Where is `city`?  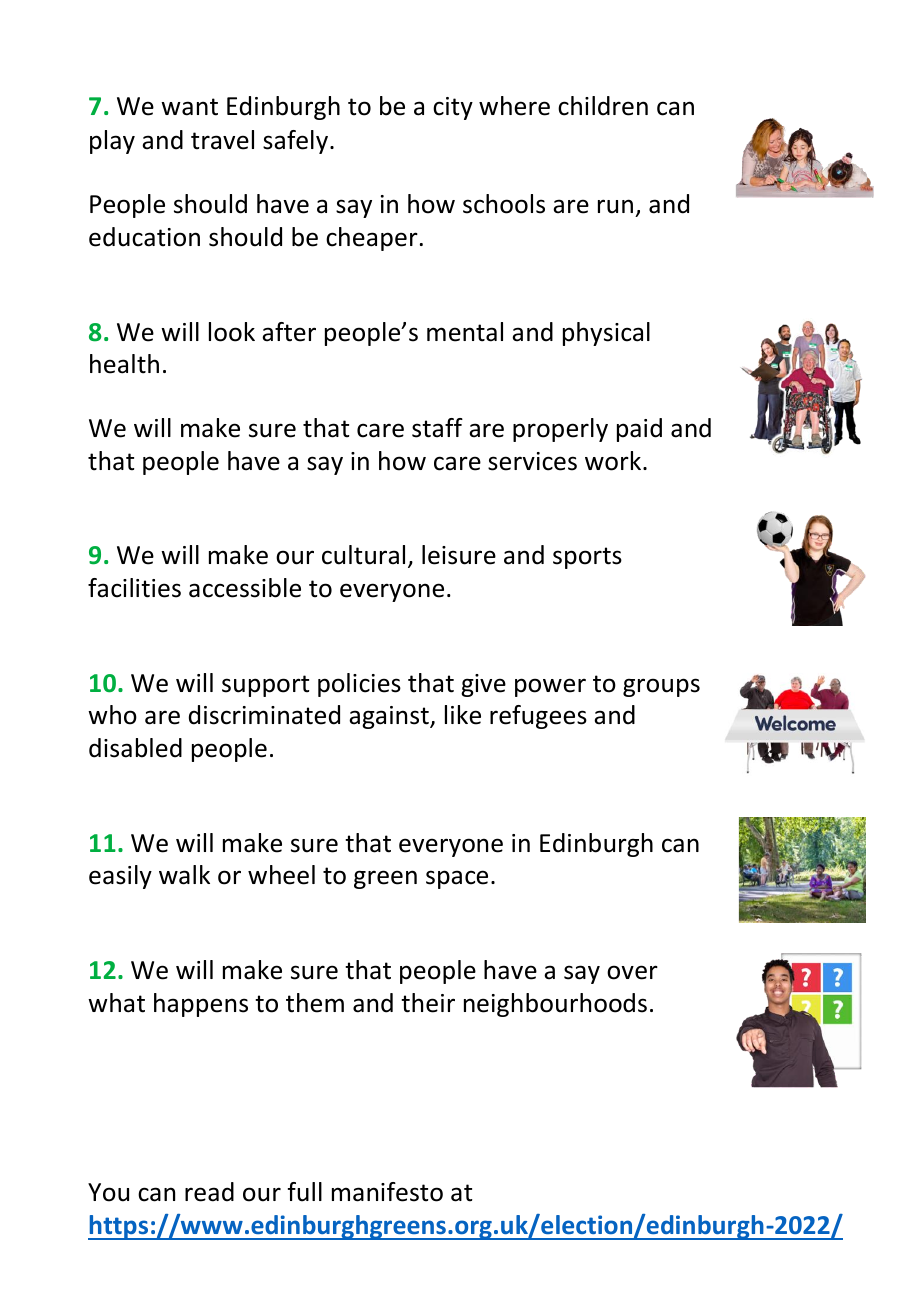 city is located at coordinates (453, 108).
